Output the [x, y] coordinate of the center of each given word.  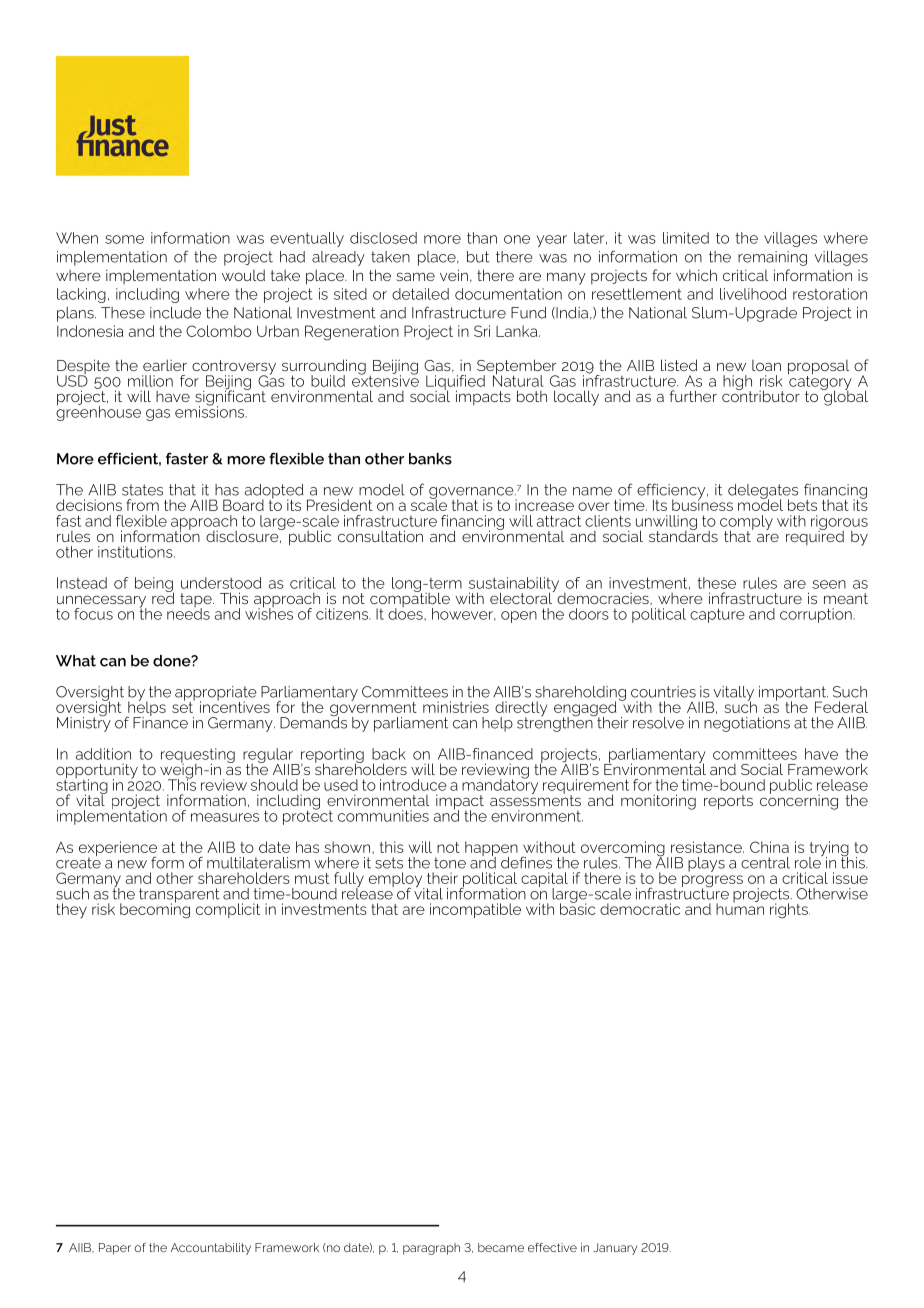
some [124, 239]
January [615, 1249]
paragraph [431, 1249]
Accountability [211, 1249]
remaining [772, 258]
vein [454, 275]
